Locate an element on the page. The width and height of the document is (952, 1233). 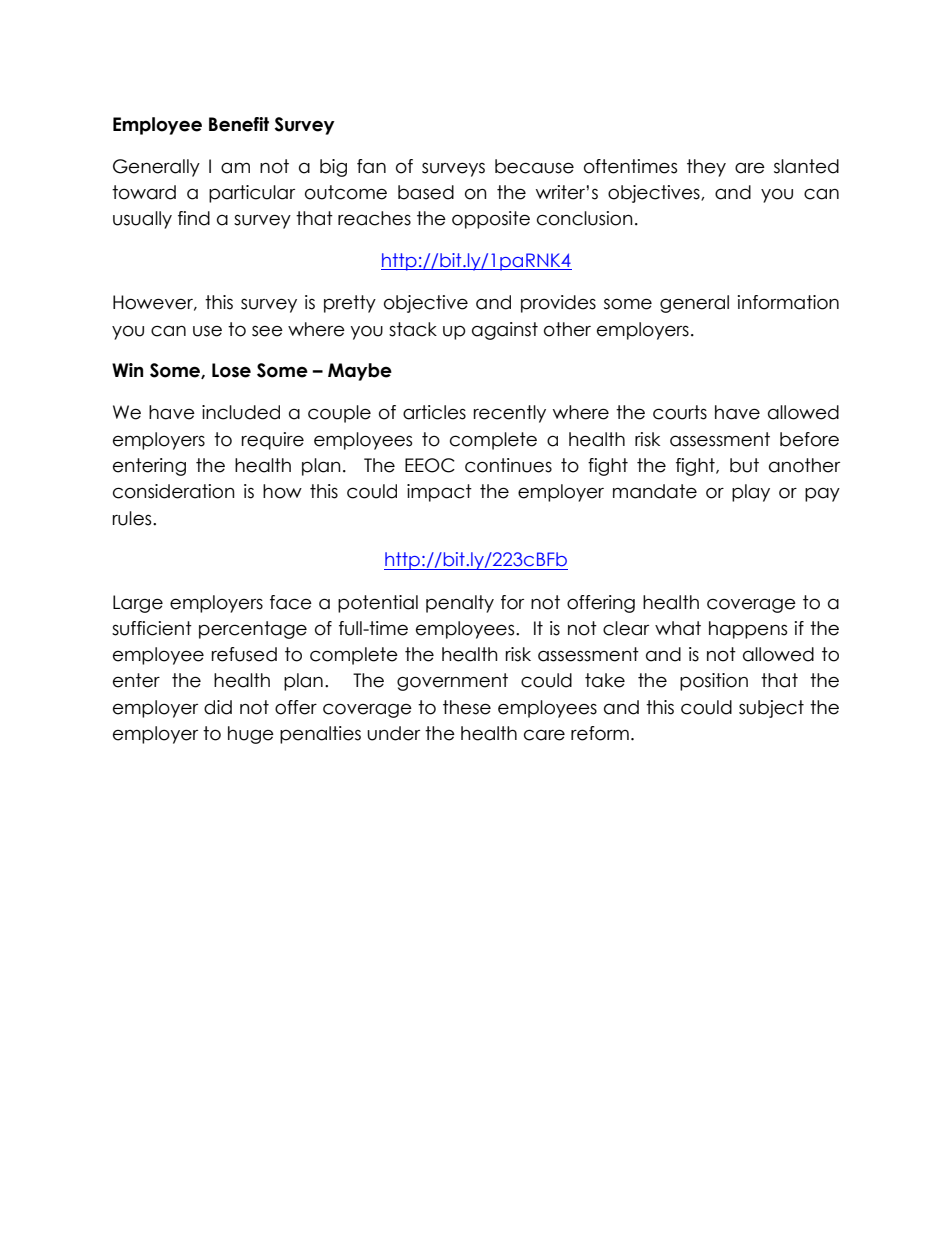
impact is located at coordinates (439, 493).
